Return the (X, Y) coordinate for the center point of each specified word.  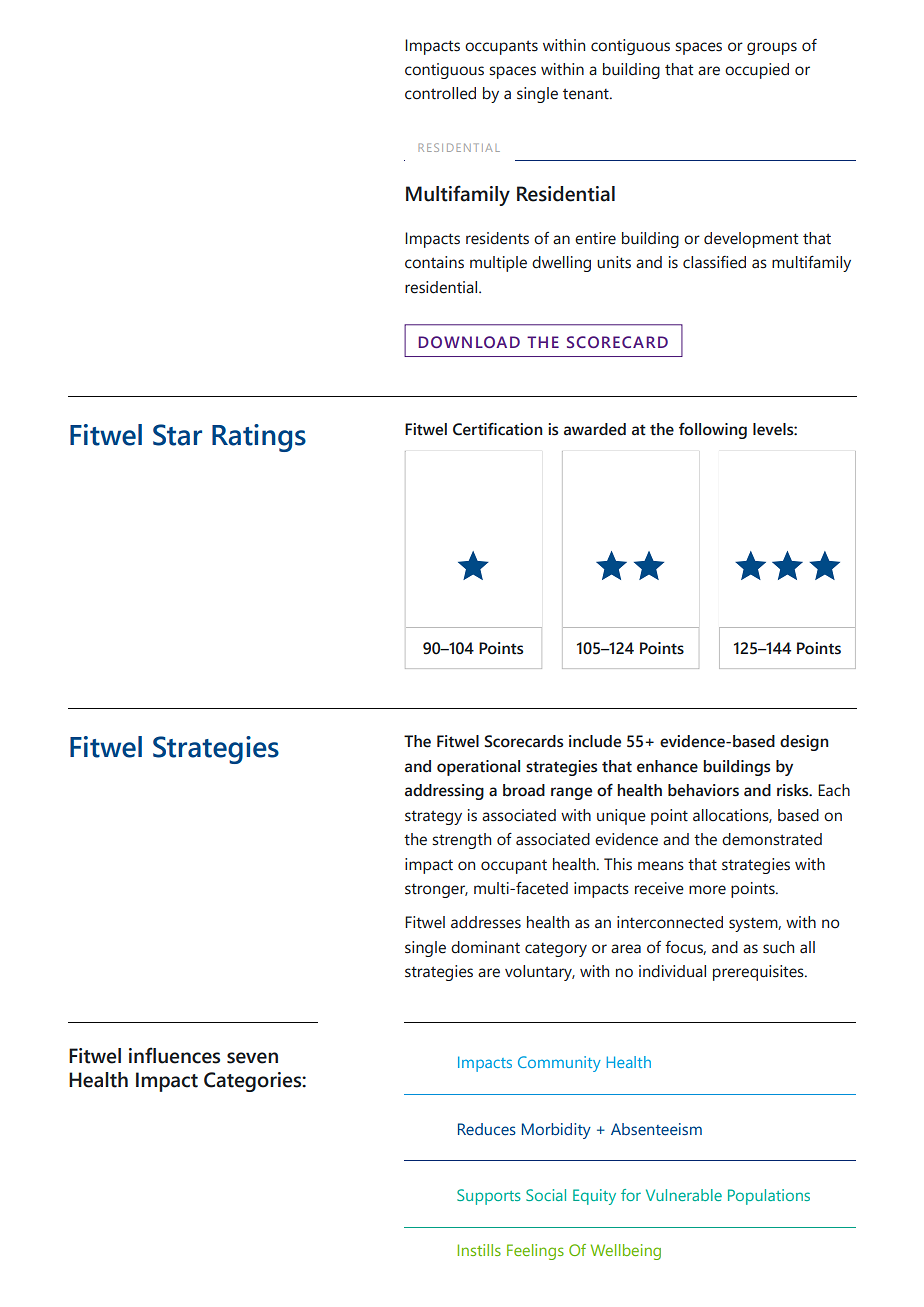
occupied (757, 71)
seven (252, 1058)
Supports (489, 1197)
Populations (769, 1197)
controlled (440, 93)
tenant (587, 94)
